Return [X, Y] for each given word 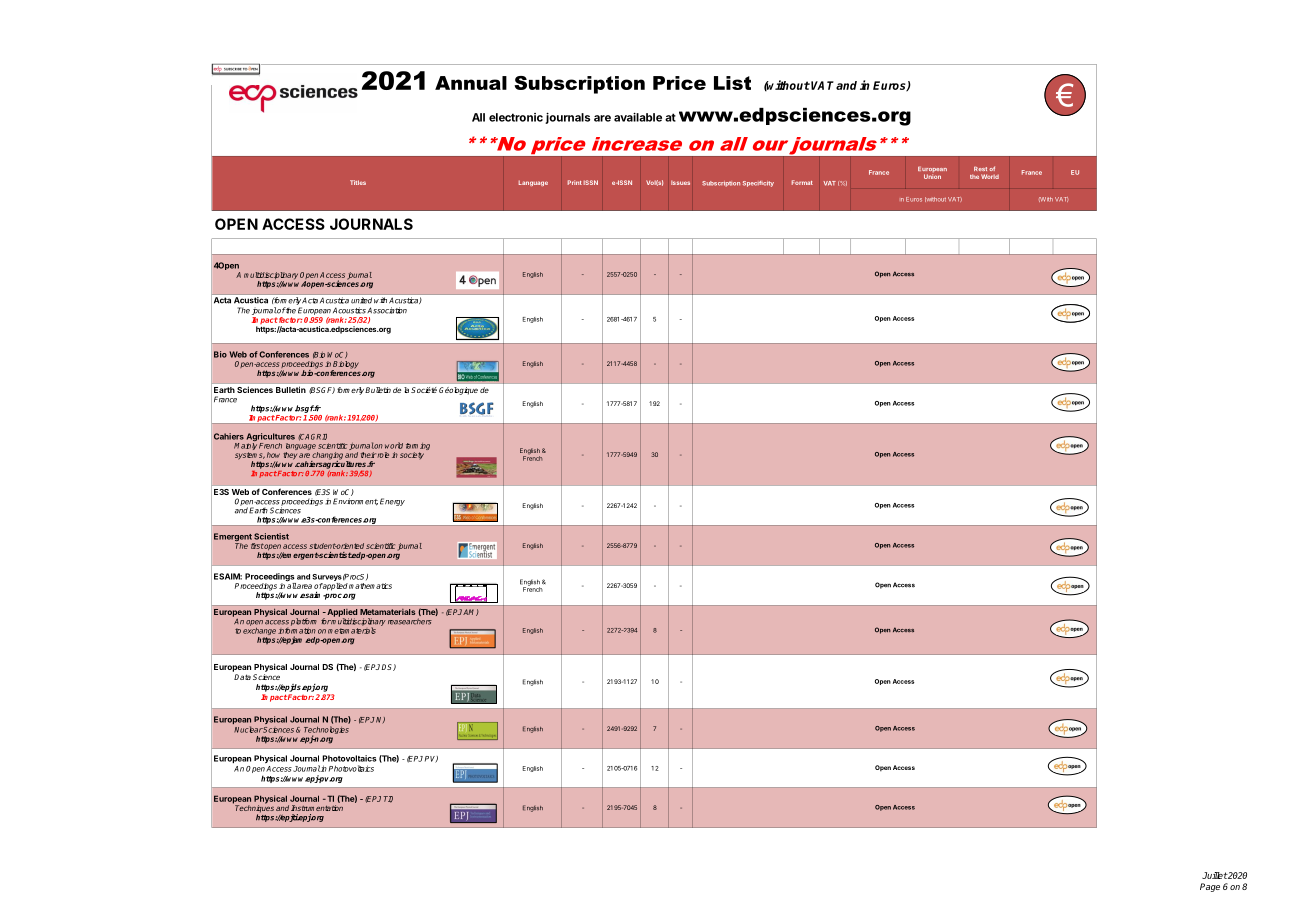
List [732, 83]
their [368, 455]
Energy [392, 502]
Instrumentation [317, 808]
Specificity [758, 184]
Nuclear [248, 729]
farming [418, 448]
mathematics [370, 586]
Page [1210, 887]
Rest [980, 168]
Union [932, 176]
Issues [680, 182]
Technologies [326, 731]
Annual [471, 83]
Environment [355, 502]
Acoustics [349, 310]
